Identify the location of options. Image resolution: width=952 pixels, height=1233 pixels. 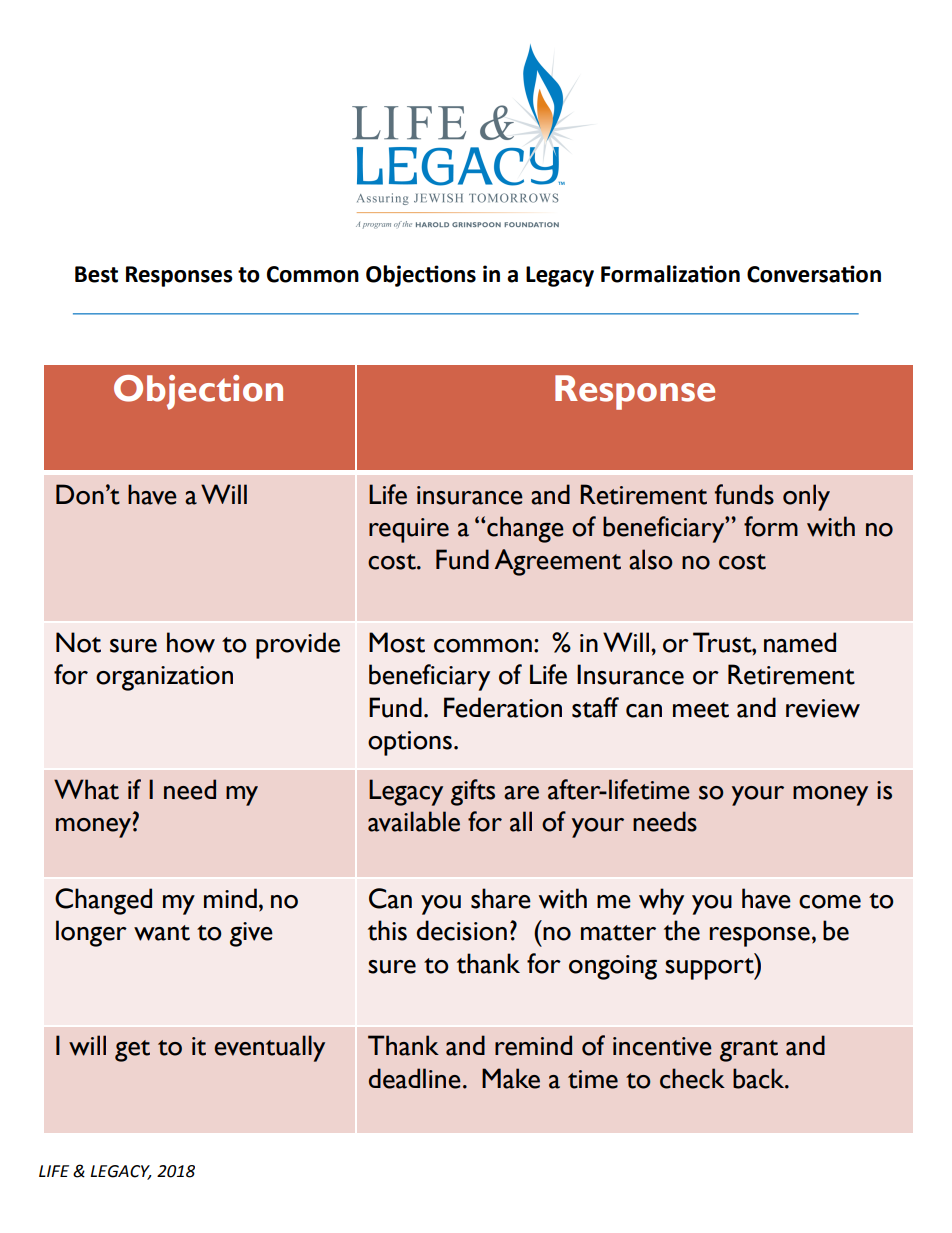
(410, 743).
